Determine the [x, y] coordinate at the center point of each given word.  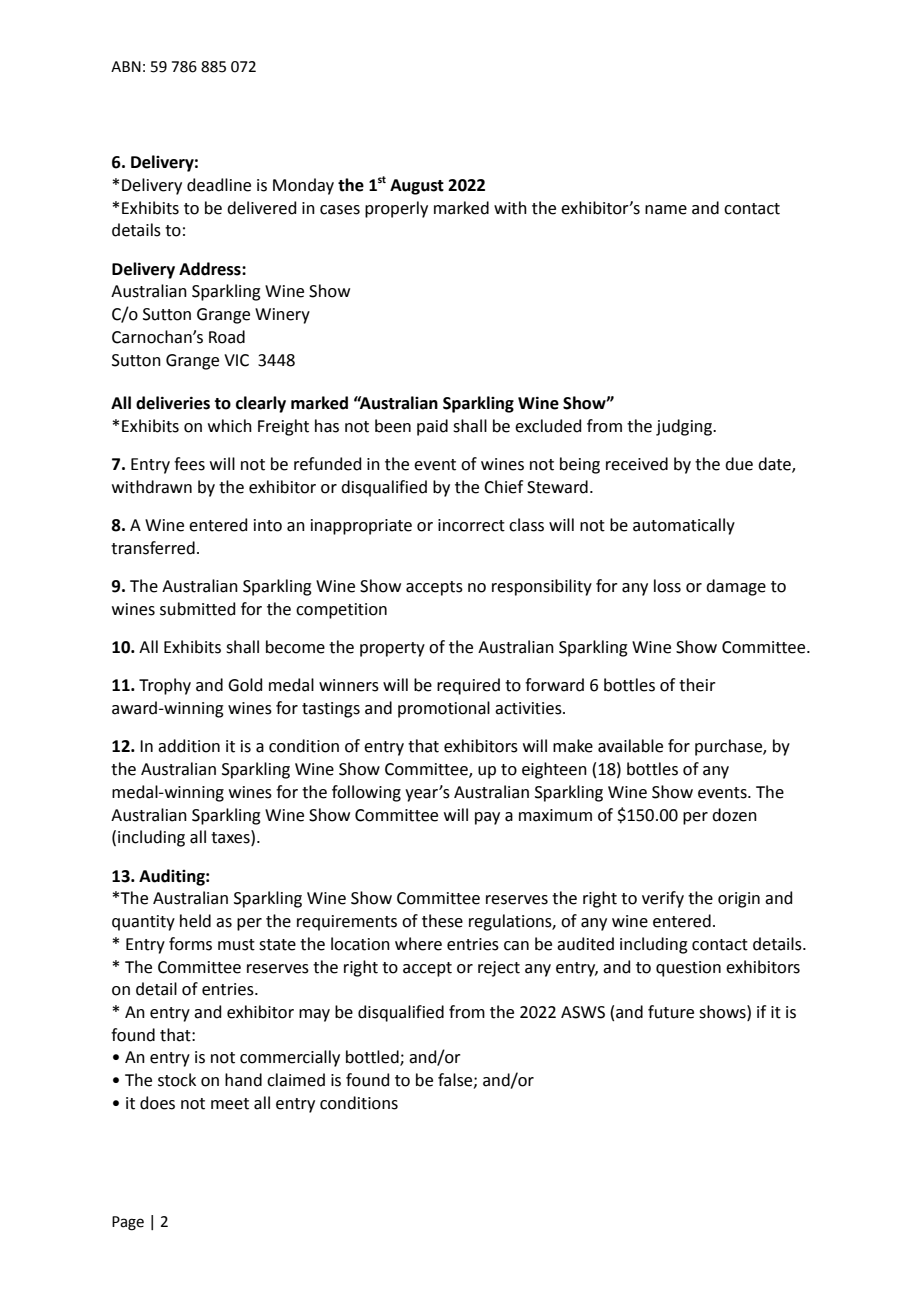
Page [128, 1223]
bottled [373, 1058]
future [671, 1012]
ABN [126, 66]
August [417, 187]
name [666, 210]
